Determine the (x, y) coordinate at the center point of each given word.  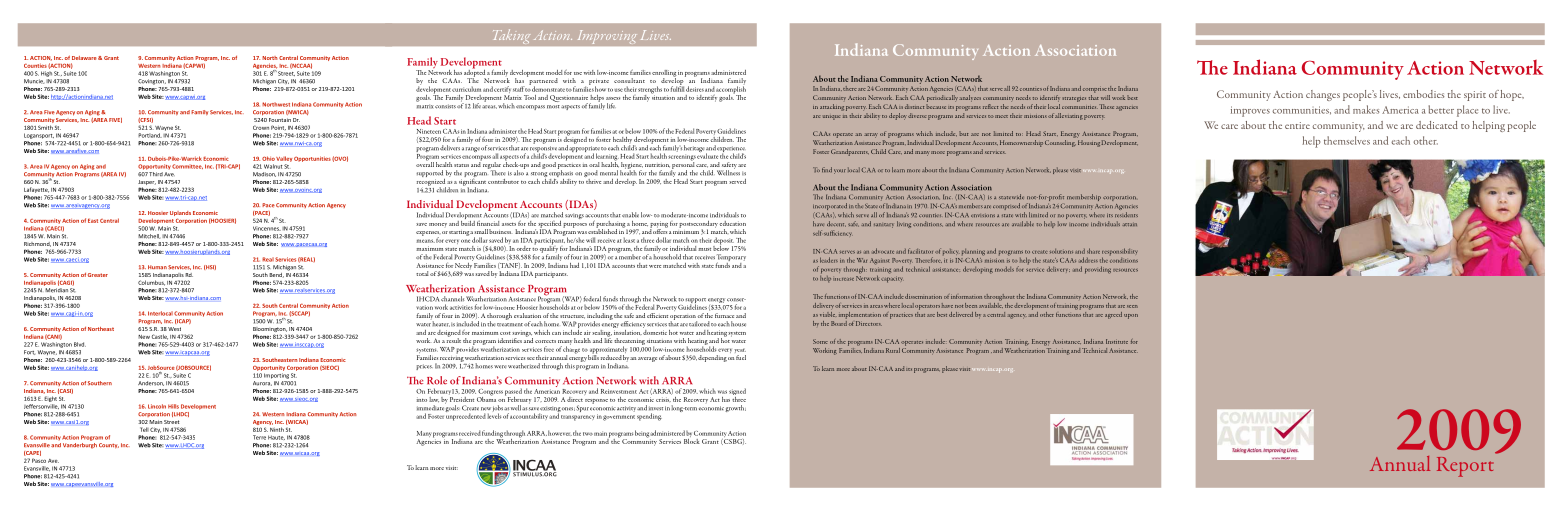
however (560, 433)
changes (1323, 95)
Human (157, 267)
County (109, 445)
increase (843, 279)
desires (695, 89)
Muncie (34, 81)
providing (1098, 270)
